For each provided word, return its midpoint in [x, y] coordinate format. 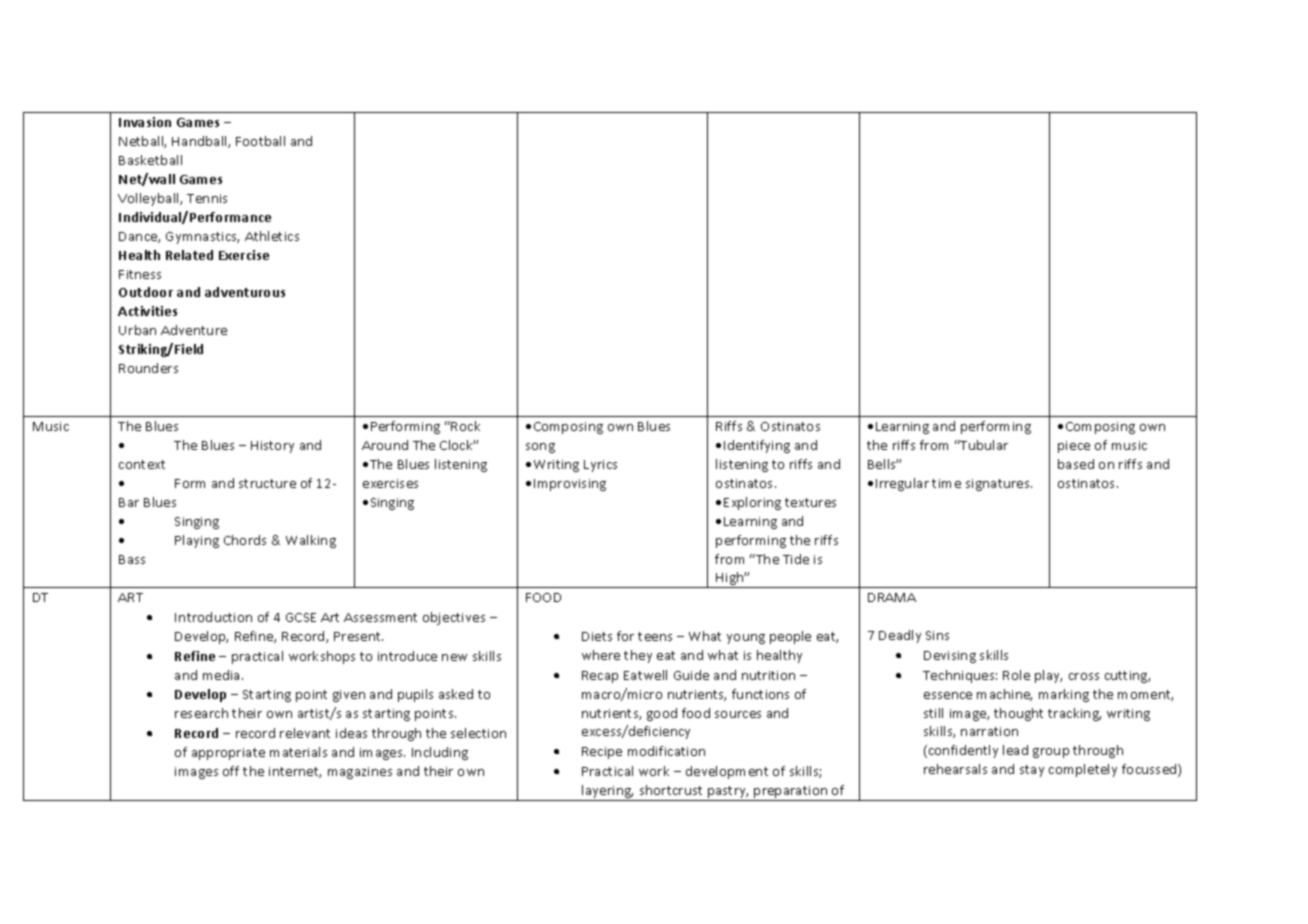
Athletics [272, 236]
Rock [465, 426]
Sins [937, 635]
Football [260, 141]
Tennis [207, 198]
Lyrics [600, 466]
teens [655, 636]
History [272, 447]
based [1076, 464]
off [231, 771]
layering [607, 793]
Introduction [213, 617]
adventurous [245, 292]
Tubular [983, 445]
